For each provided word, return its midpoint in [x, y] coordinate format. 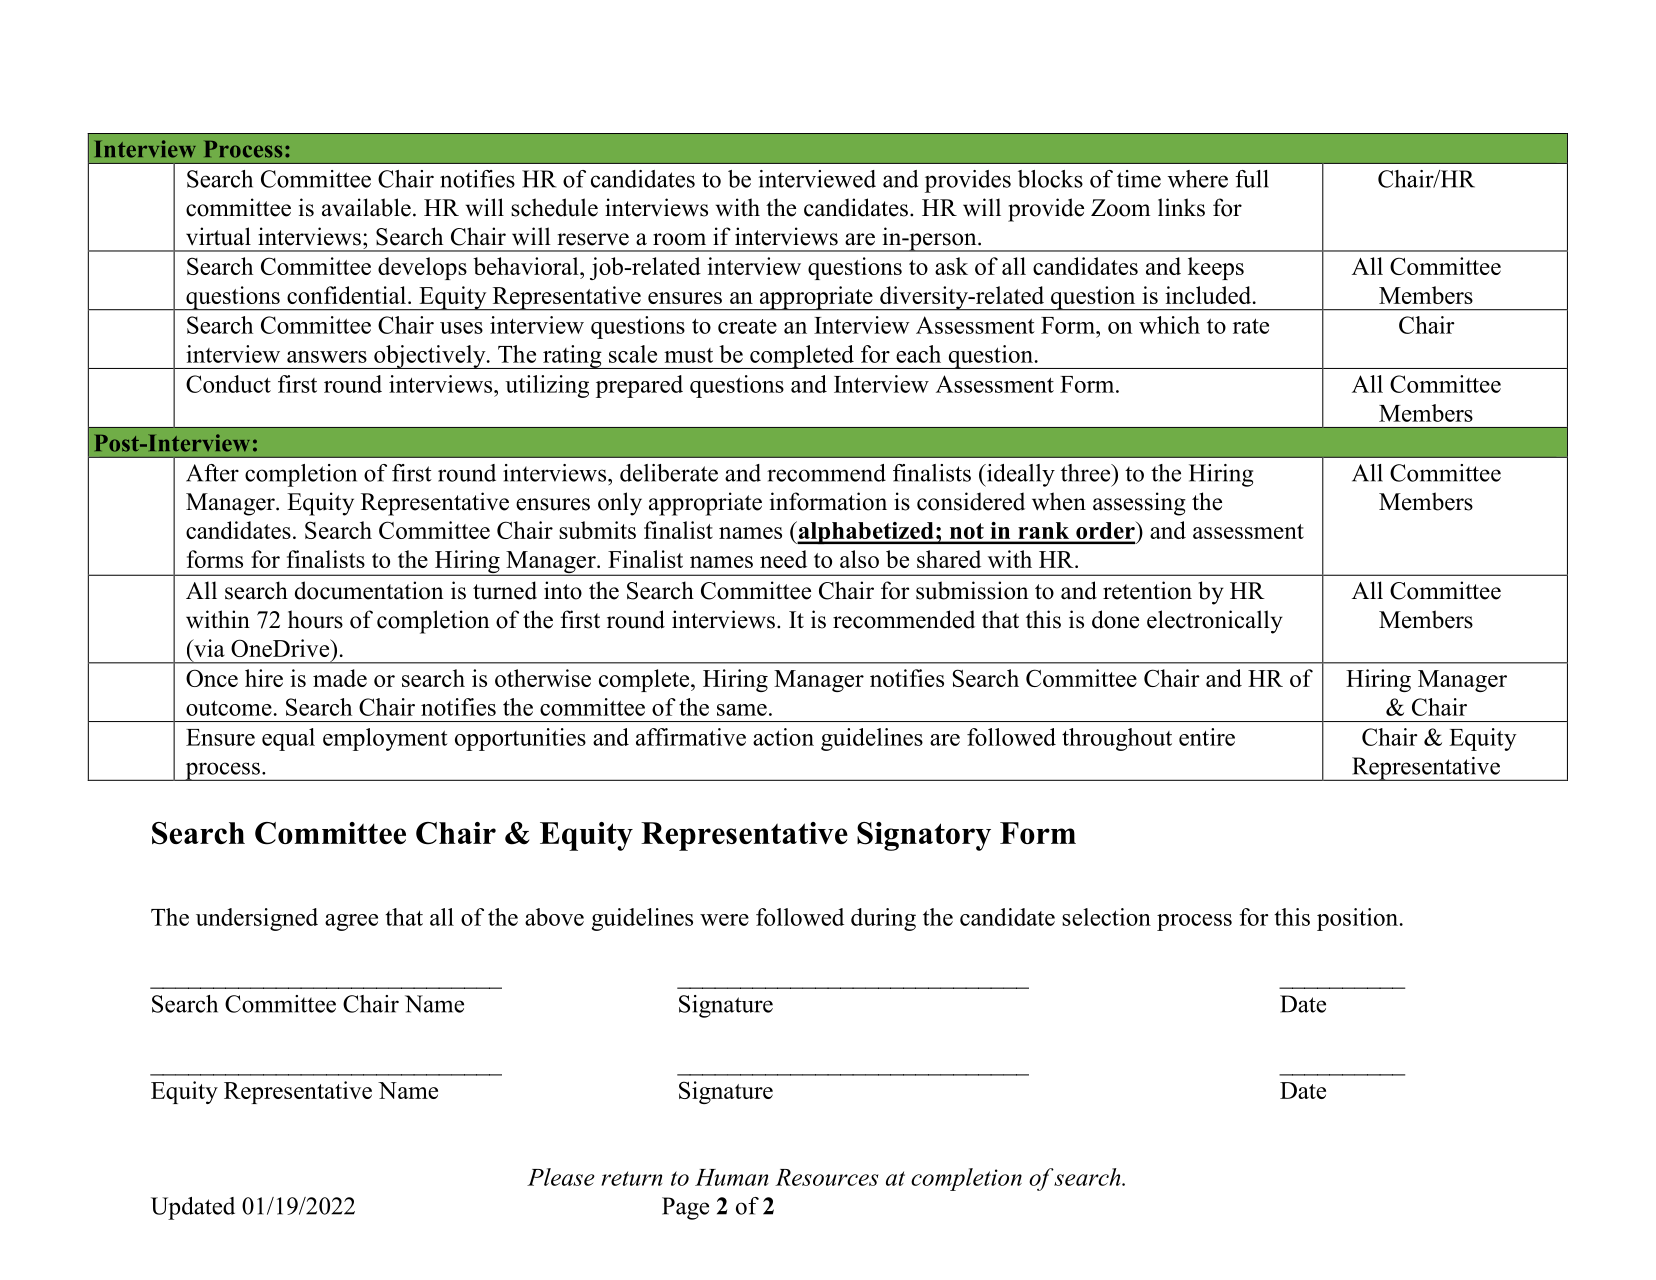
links [1181, 207]
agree [351, 922]
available [366, 207]
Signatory [924, 836]
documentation [369, 590]
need [783, 559]
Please [561, 1177]
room [679, 239]
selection [1106, 917]
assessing [1139, 504]
